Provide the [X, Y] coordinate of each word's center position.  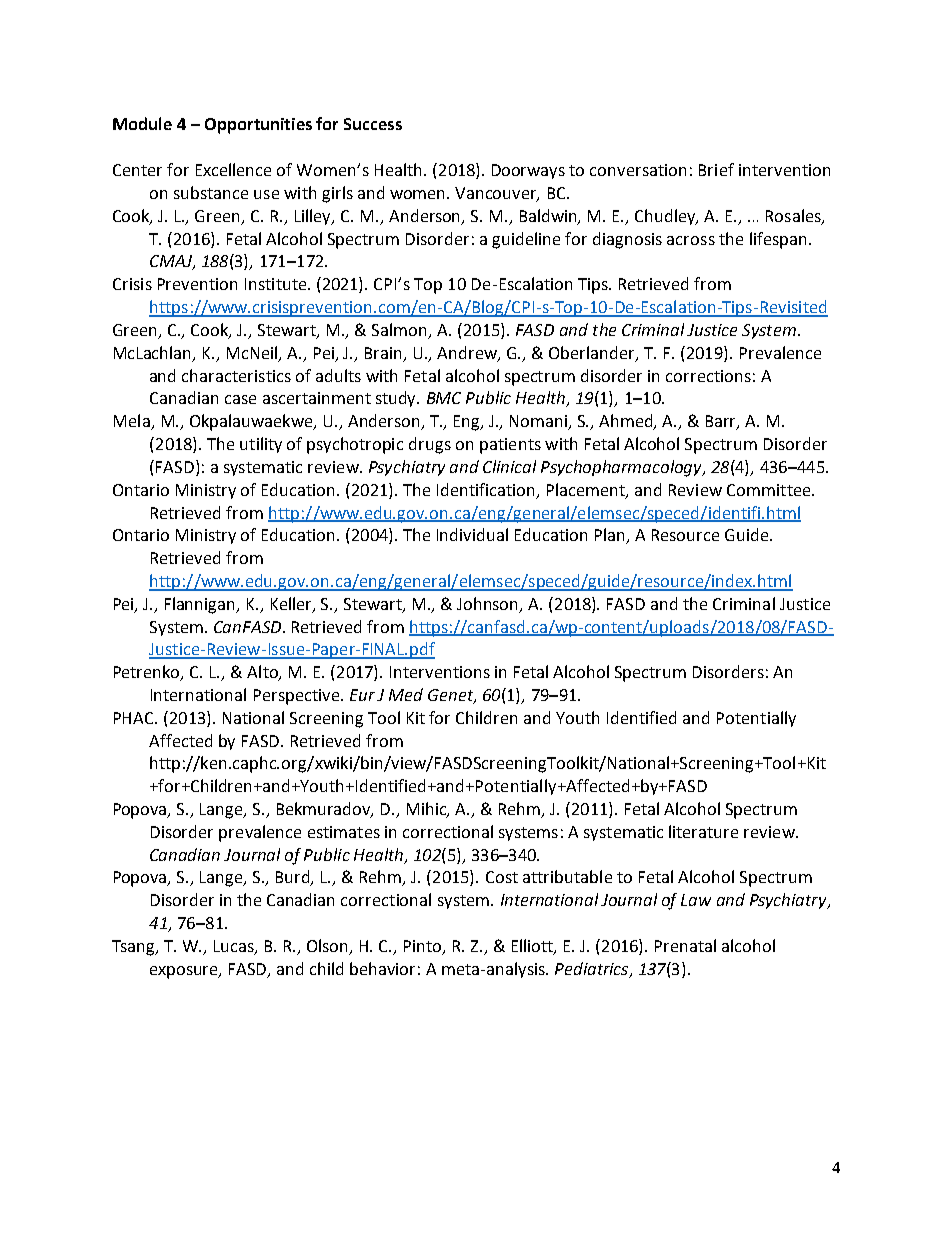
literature [703, 831]
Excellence [233, 169]
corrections [708, 376]
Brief [716, 169]
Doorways [528, 171]
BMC [444, 398]
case [240, 399]
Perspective [298, 697]
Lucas [235, 947]
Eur [362, 695]
